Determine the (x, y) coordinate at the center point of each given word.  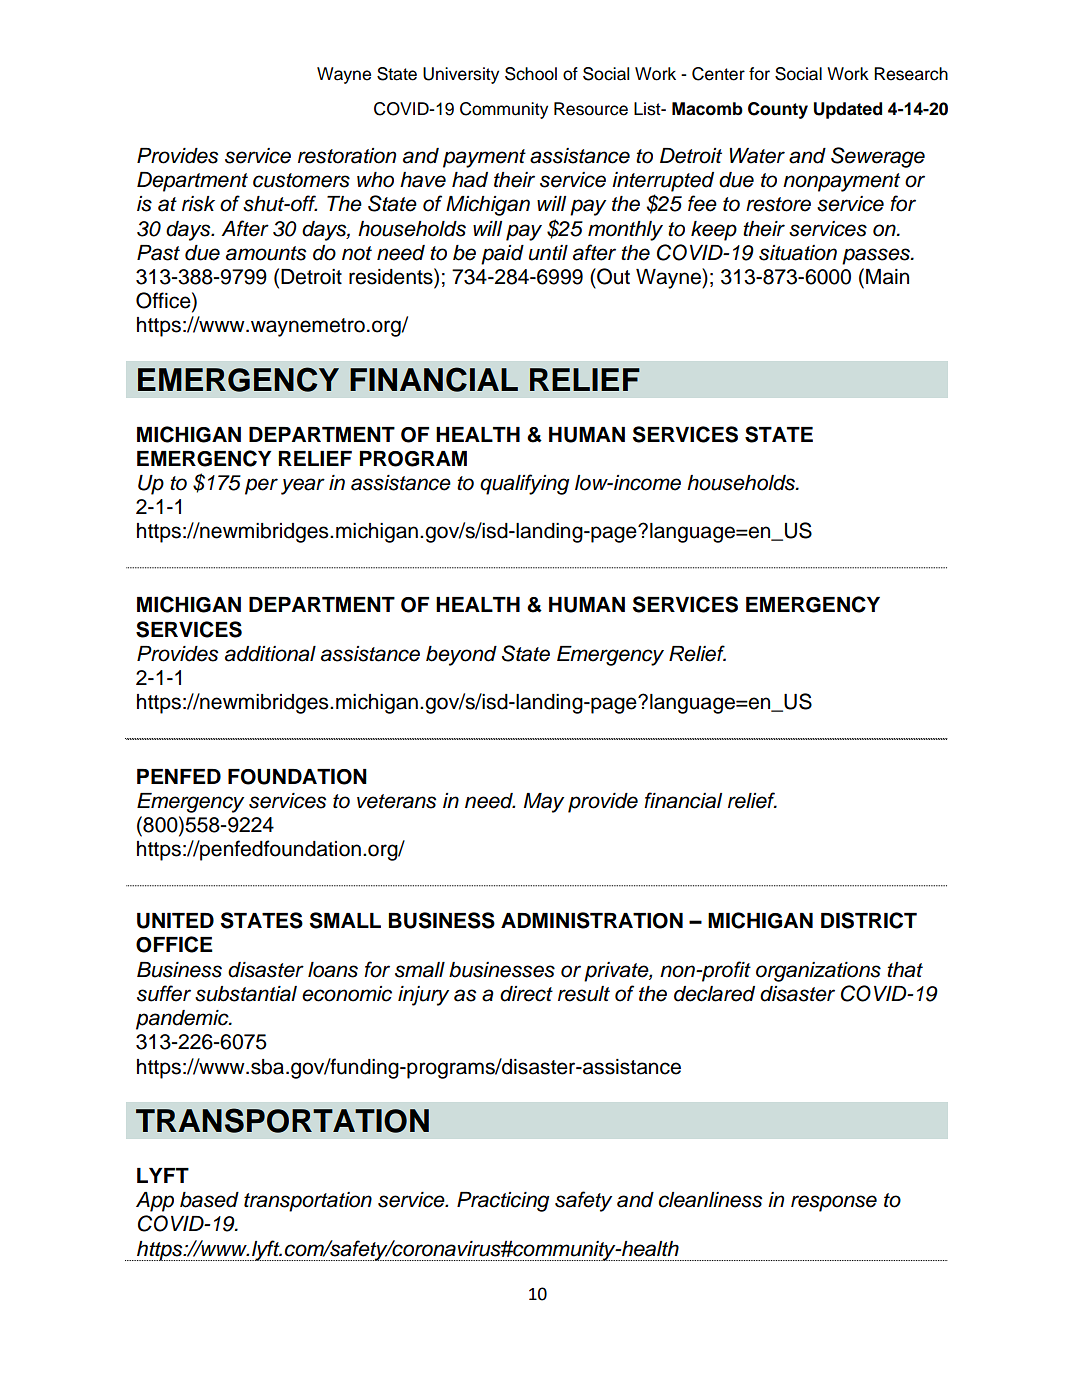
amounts (266, 253)
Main (887, 277)
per (261, 486)
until (548, 253)
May (544, 803)
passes (877, 256)
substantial (246, 994)
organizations (818, 972)
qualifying (524, 484)
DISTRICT (869, 920)
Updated (848, 110)
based (209, 1200)
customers (301, 180)
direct (526, 994)
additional (270, 654)
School (531, 74)
